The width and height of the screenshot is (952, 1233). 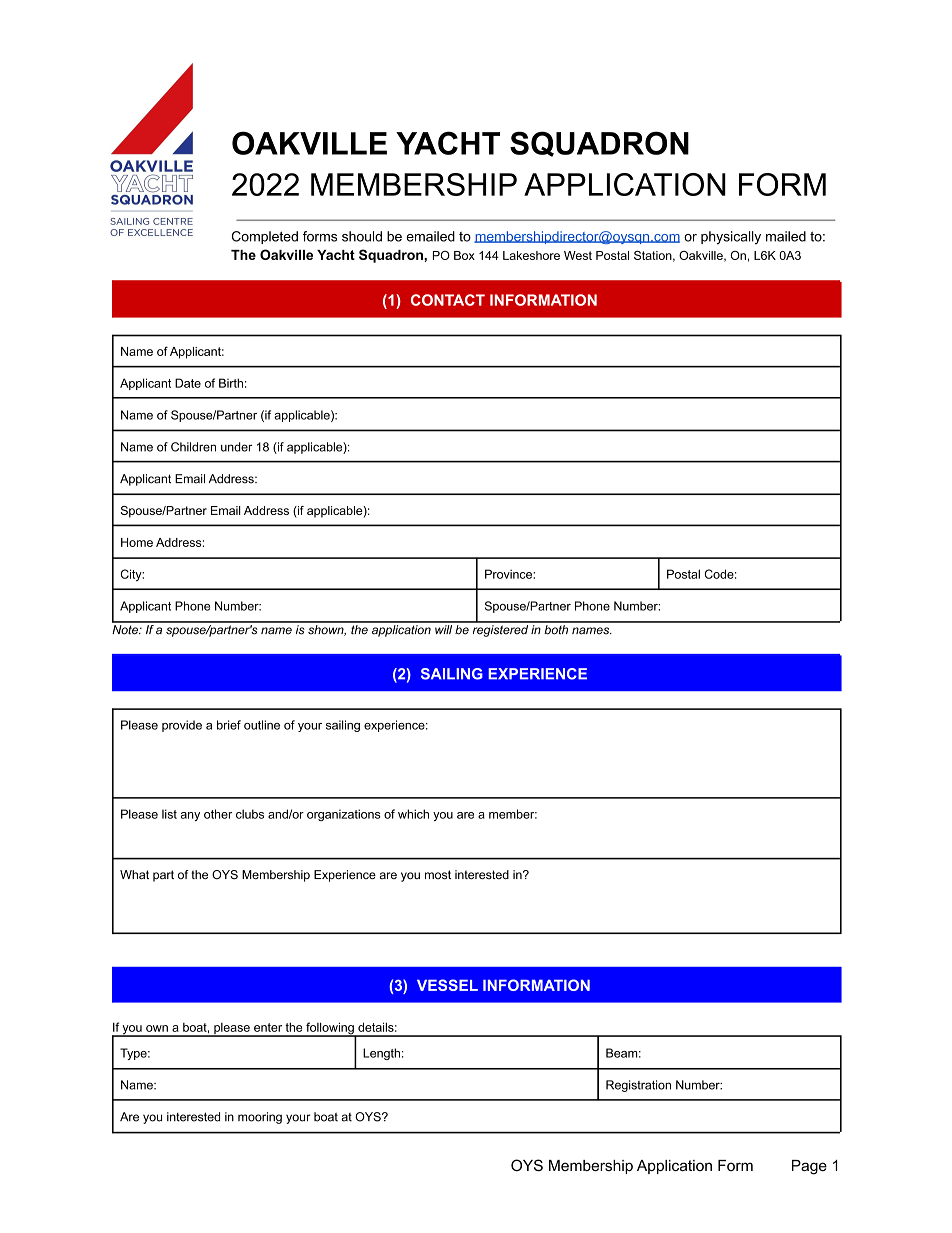 I want to click on CONTACT, so click(x=448, y=300).
